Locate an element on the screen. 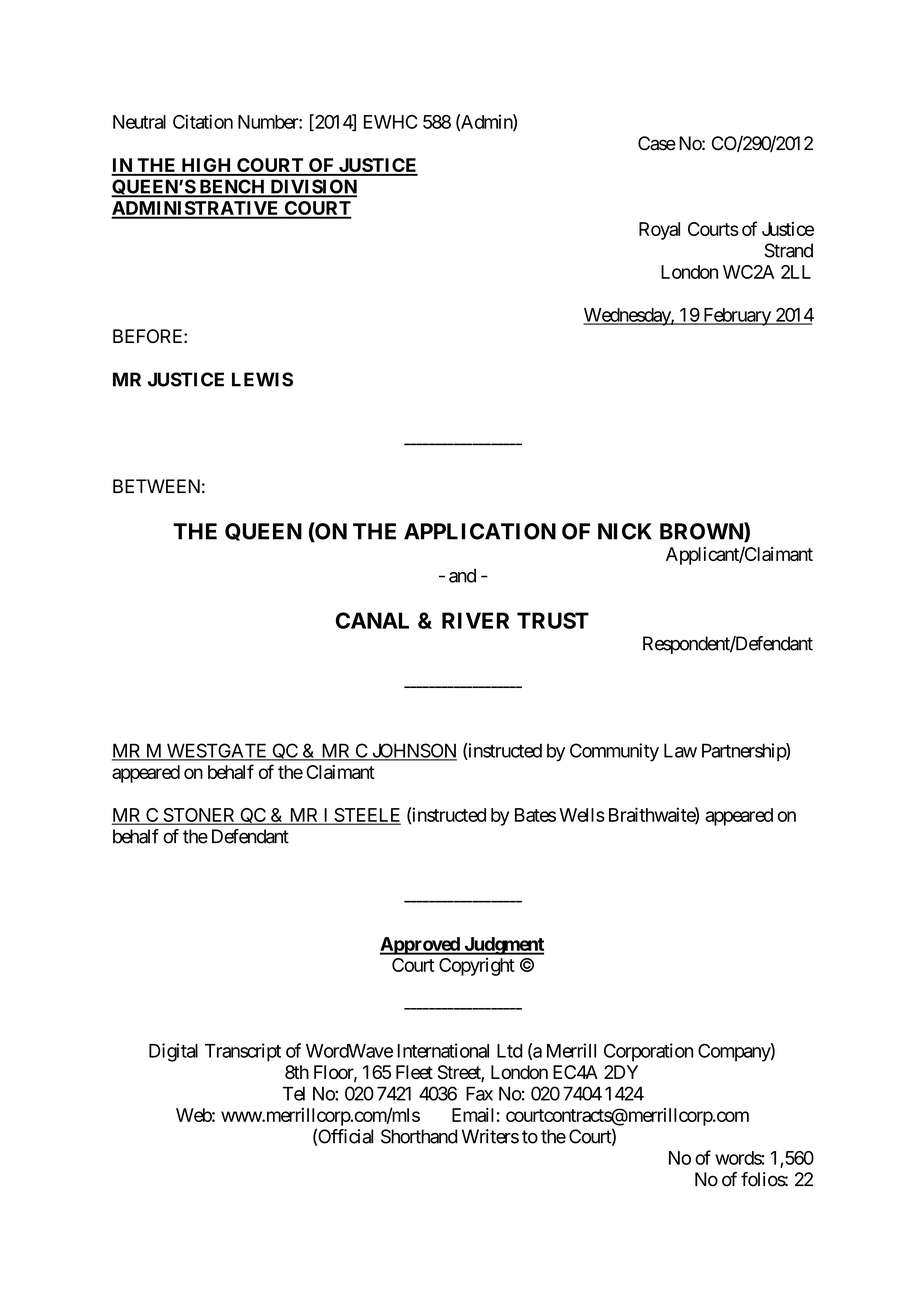  Corporation is located at coordinates (648, 1052).
